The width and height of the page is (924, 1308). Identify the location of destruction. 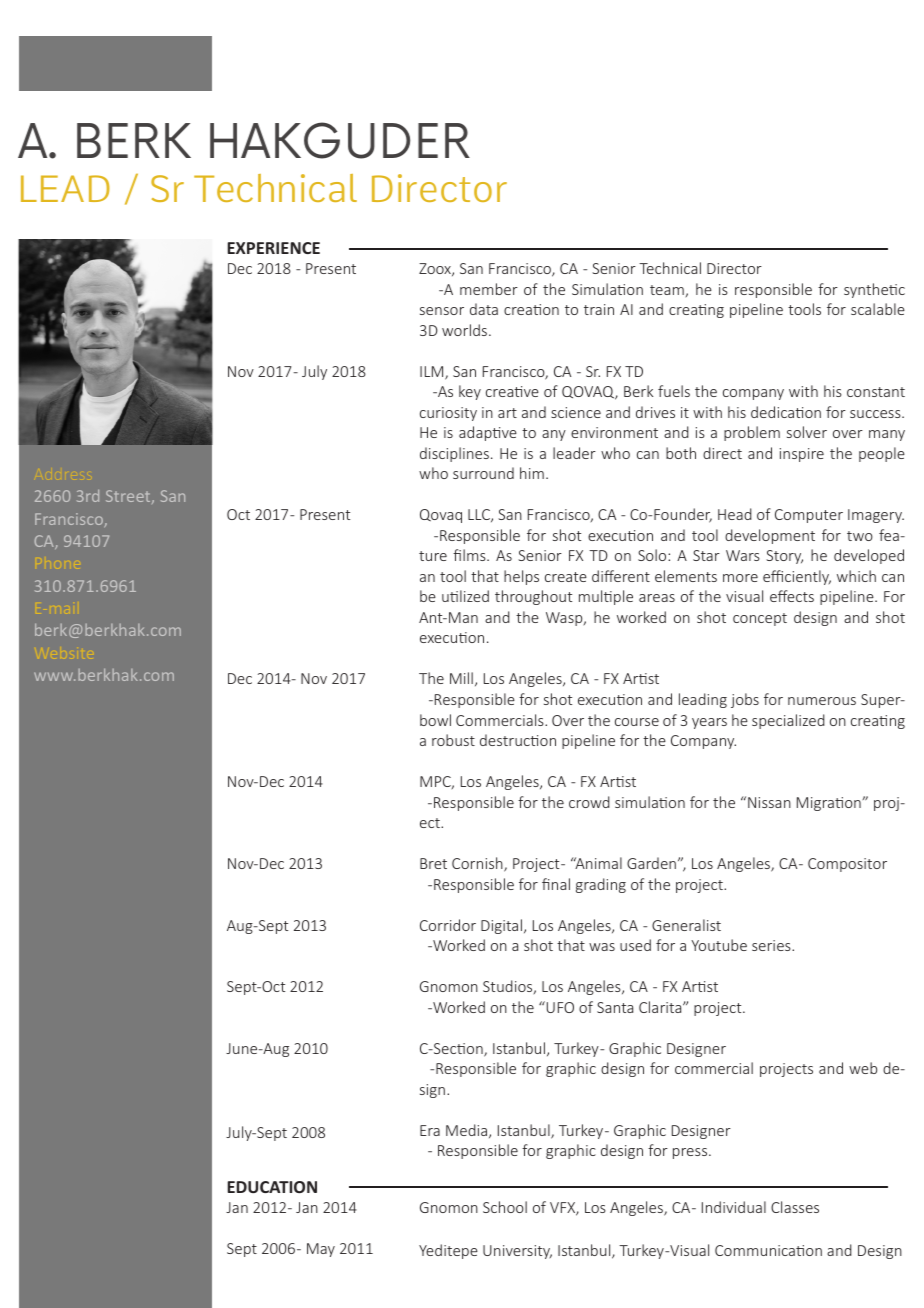
(518, 740).
